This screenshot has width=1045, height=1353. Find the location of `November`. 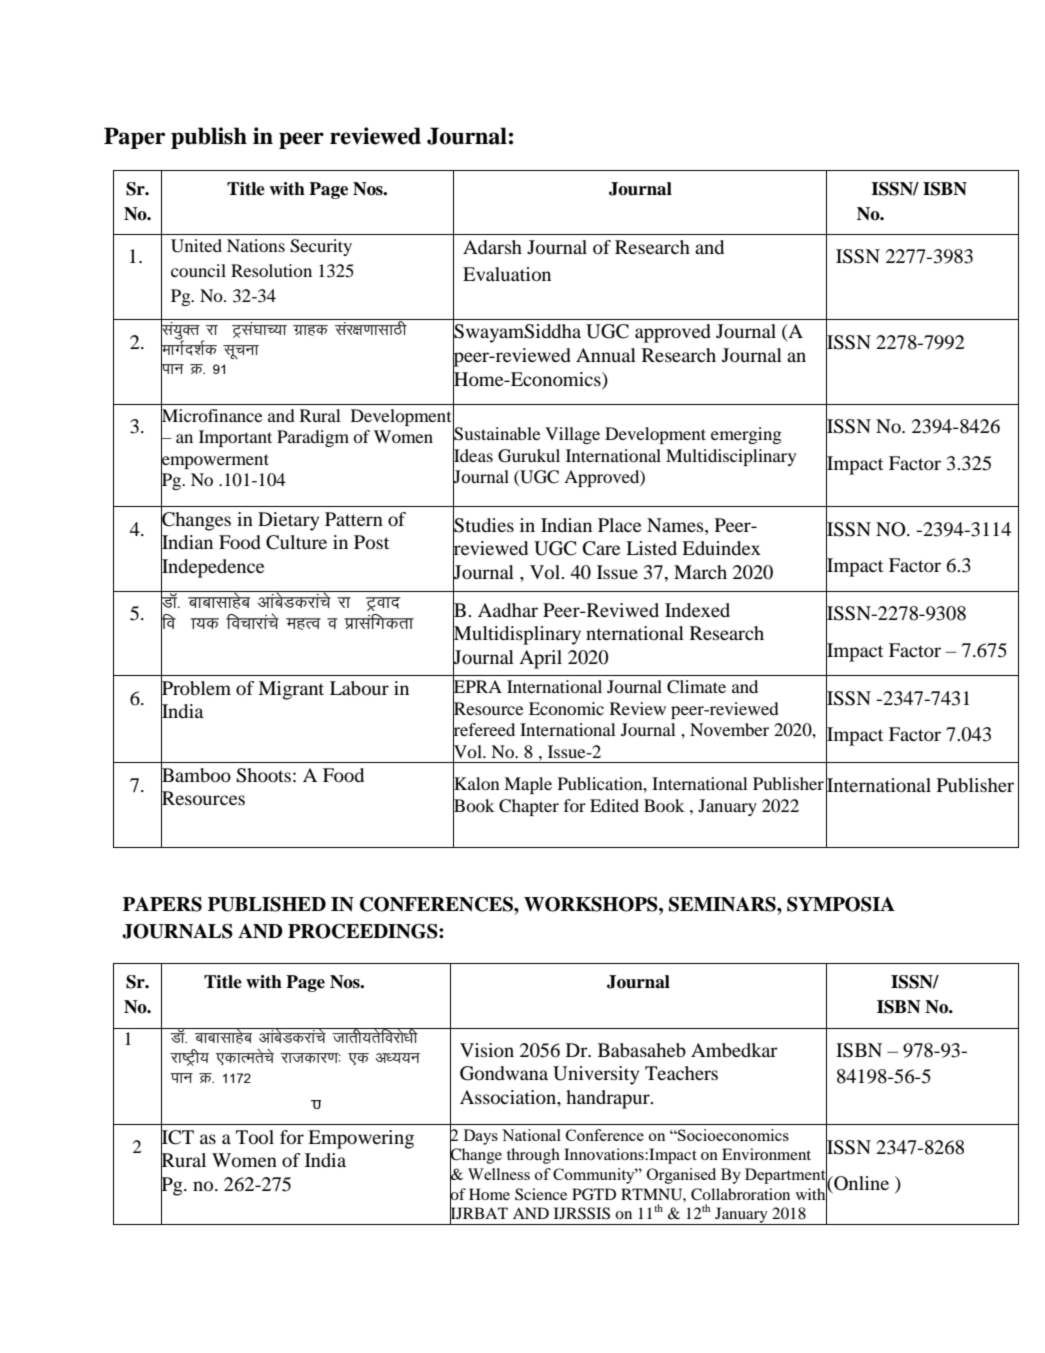

November is located at coordinates (729, 729).
